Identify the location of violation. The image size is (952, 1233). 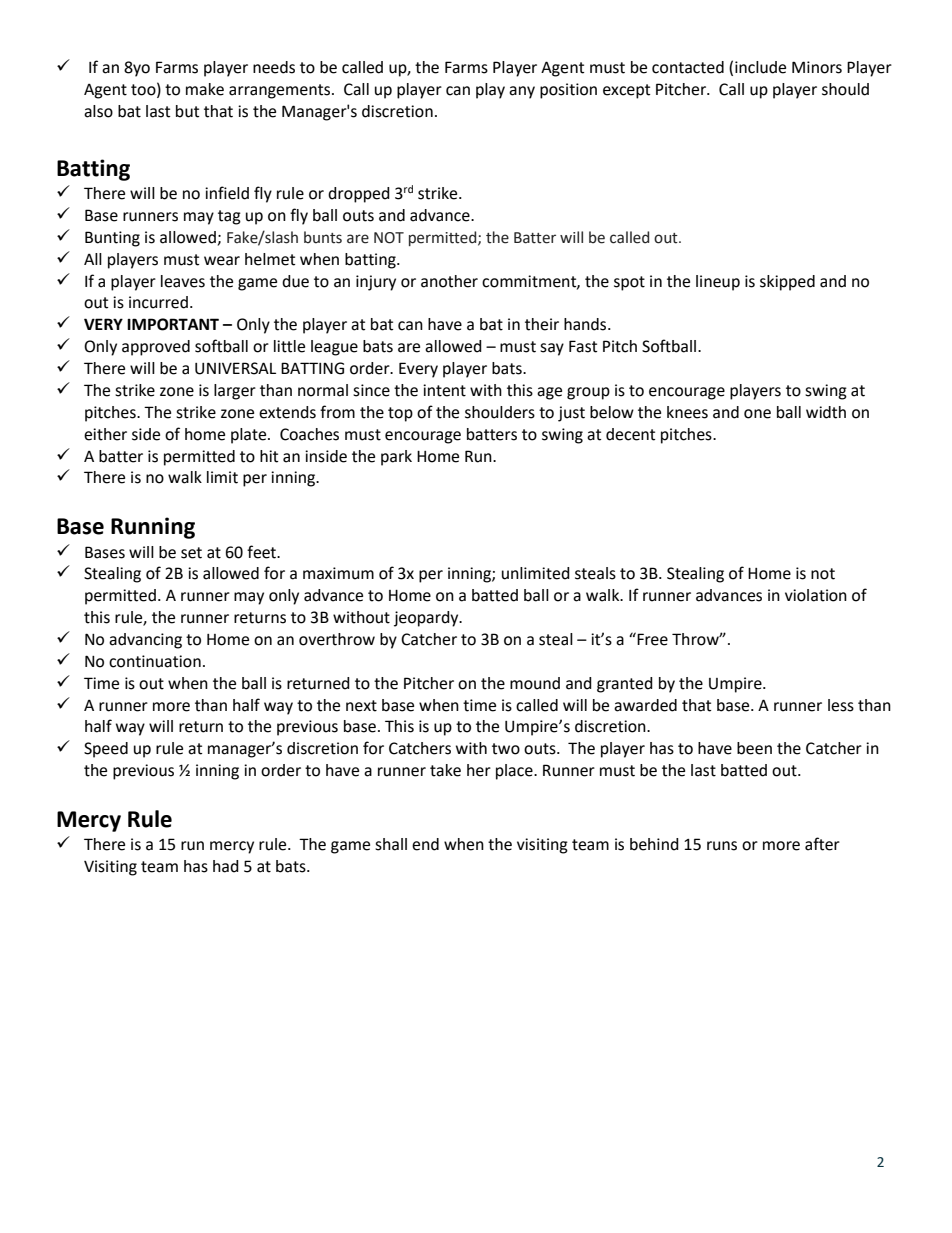
(816, 595).
